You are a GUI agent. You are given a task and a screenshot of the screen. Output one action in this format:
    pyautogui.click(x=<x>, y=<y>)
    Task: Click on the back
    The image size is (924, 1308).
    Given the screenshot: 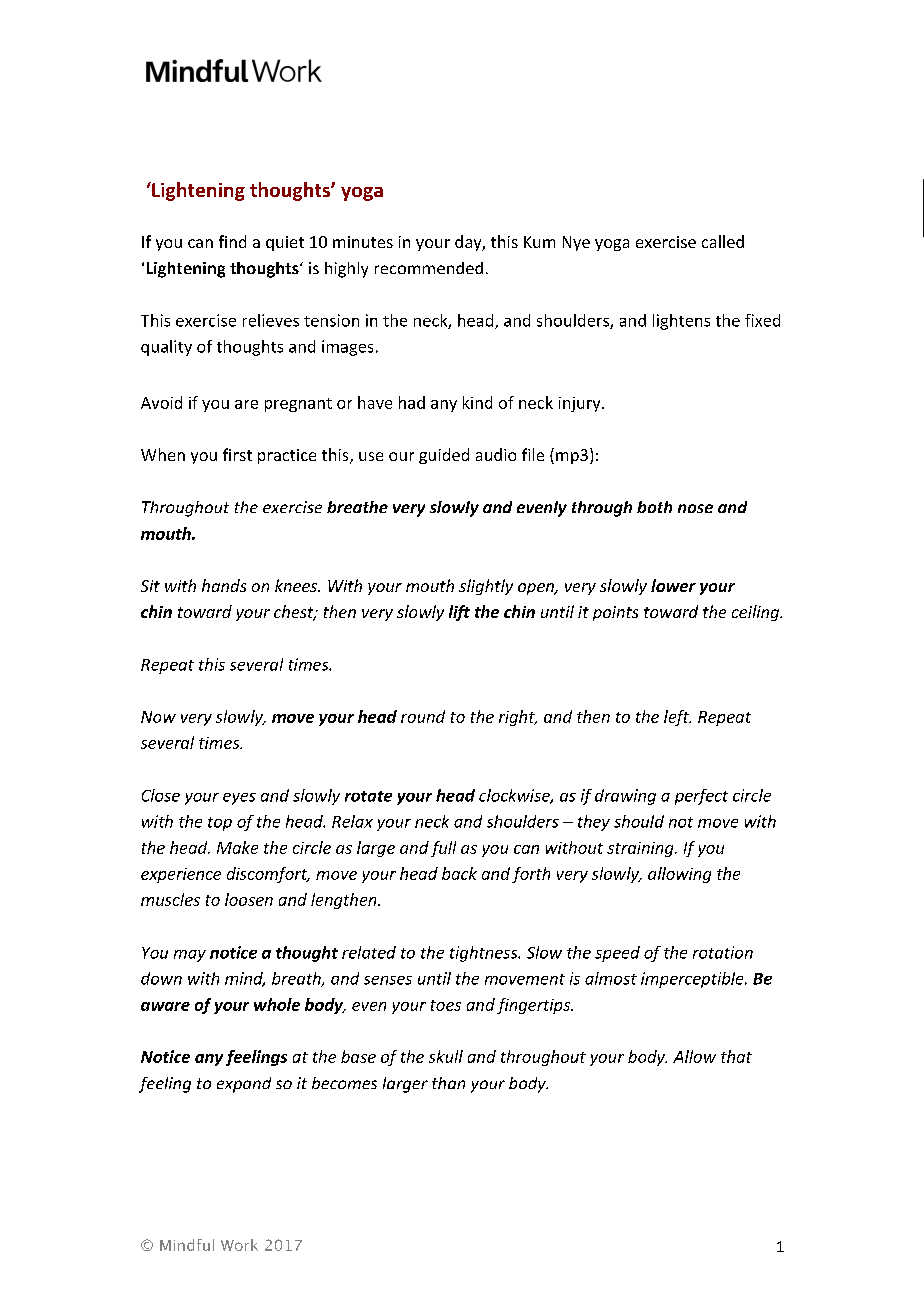 What is the action you would take?
    pyautogui.click(x=459, y=873)
